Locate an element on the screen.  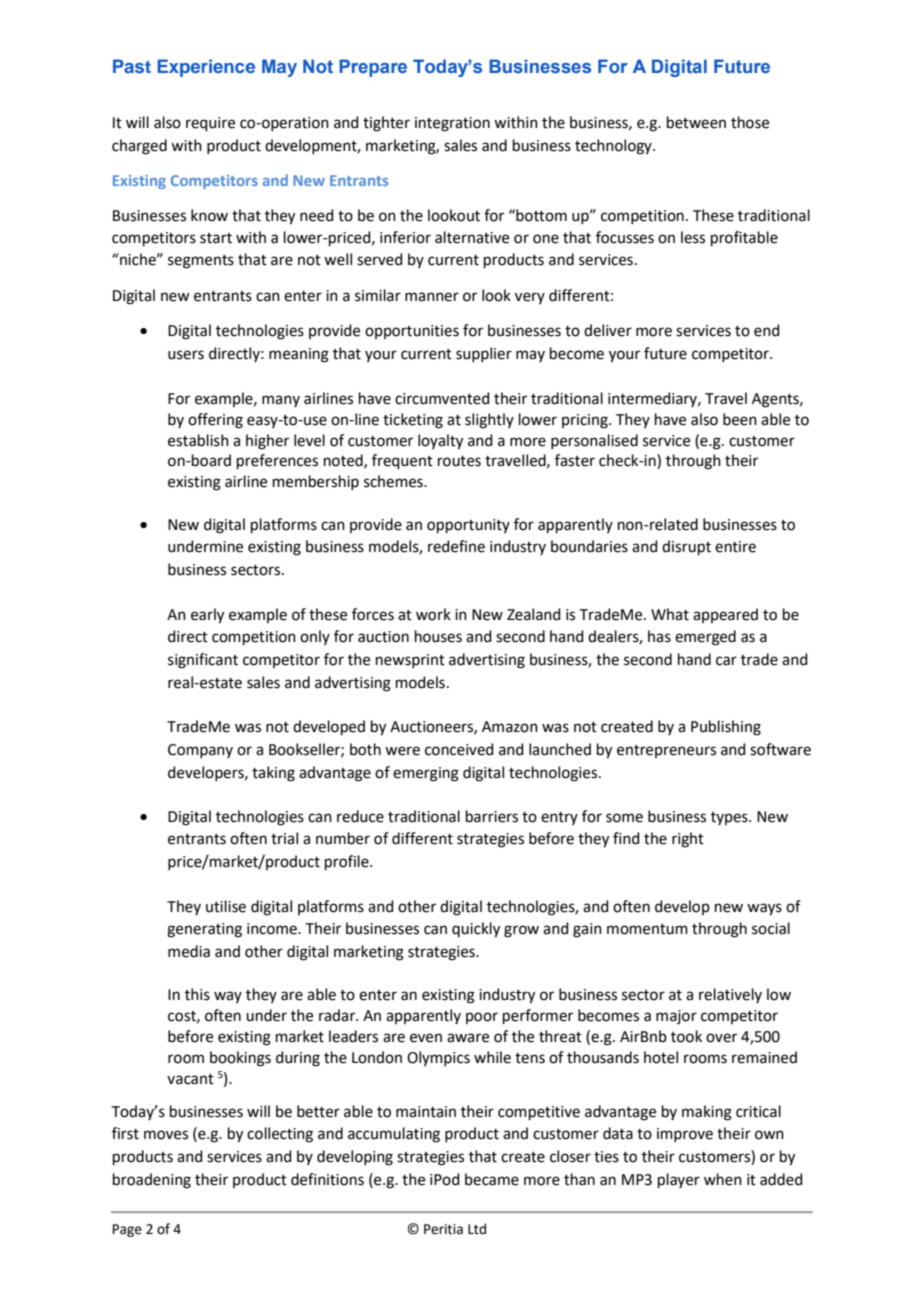
generating is located at coordinates (204, 930).
